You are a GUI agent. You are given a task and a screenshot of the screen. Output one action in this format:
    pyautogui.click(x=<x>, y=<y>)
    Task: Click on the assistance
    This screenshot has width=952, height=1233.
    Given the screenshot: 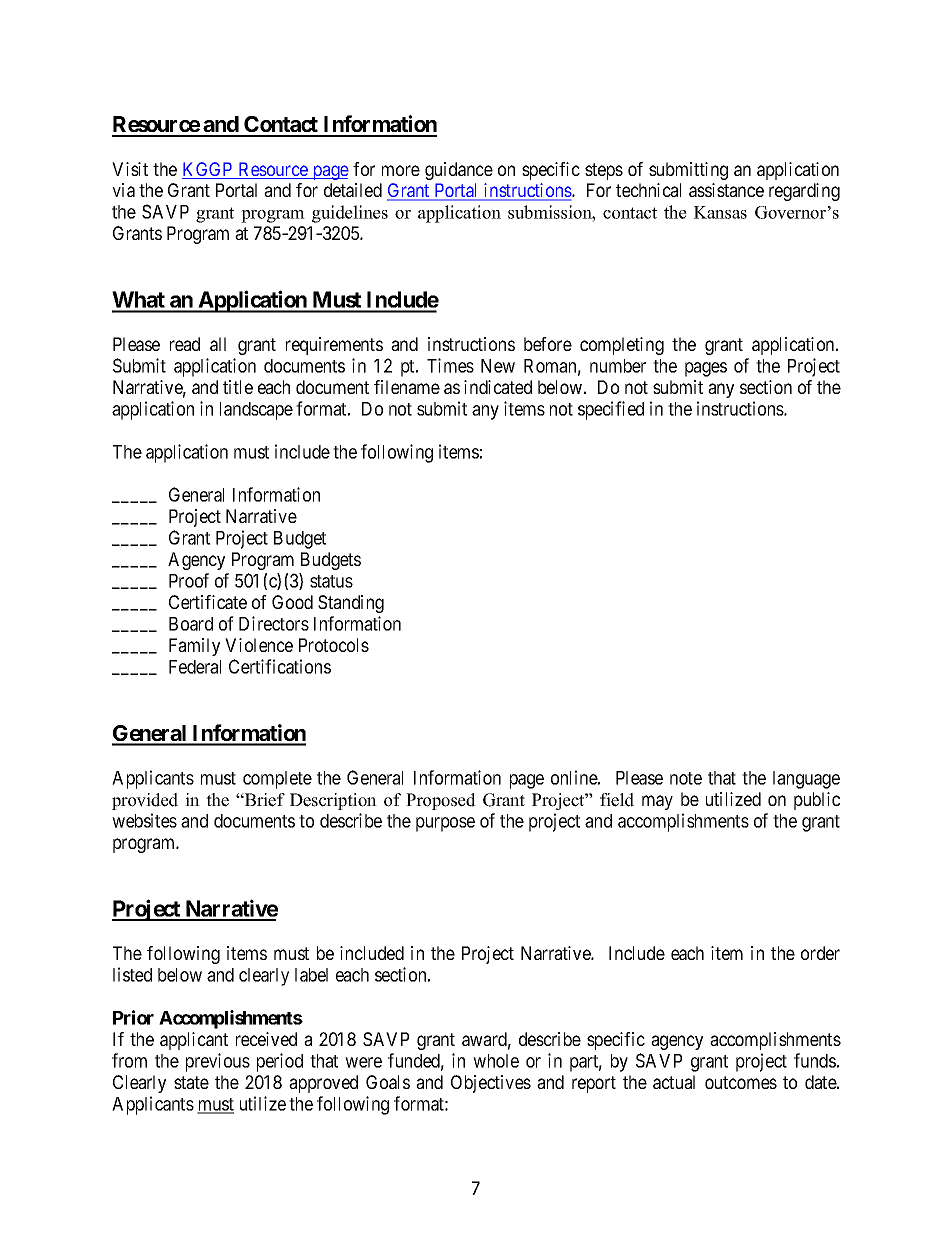 What is the action you would take?
    pyautogui.click(x=726, y=190)
